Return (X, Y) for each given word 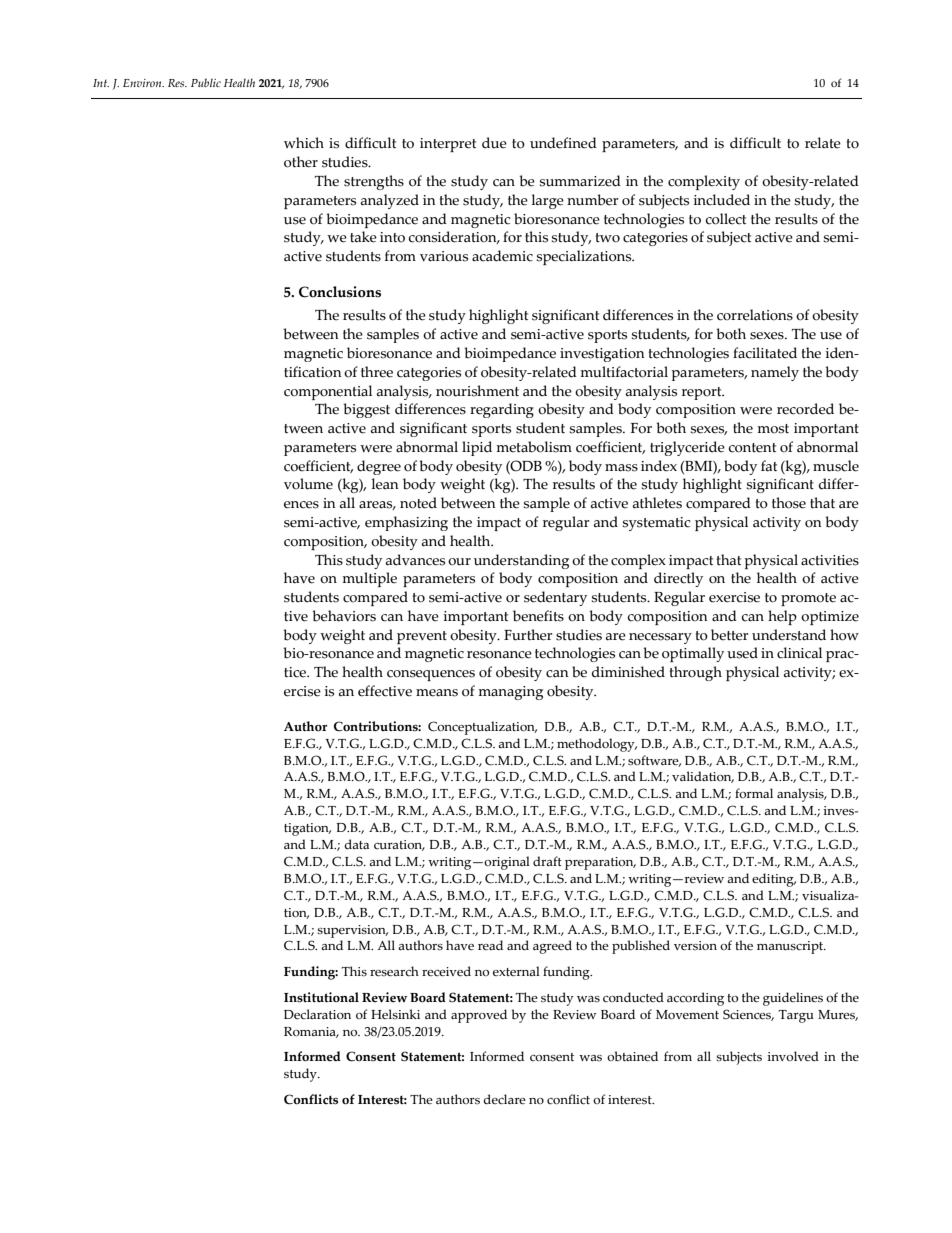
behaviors (344, 616)
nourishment (477, 391)
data (356, 844)
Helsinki (395, 1014)
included (722, 200)
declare (504, 1099)
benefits (538, 616)
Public (206, 82)
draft (547, 861)
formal (754, 793)
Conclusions (340, 292)
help (782, 617)
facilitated (765, 353)
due (494, 143)
